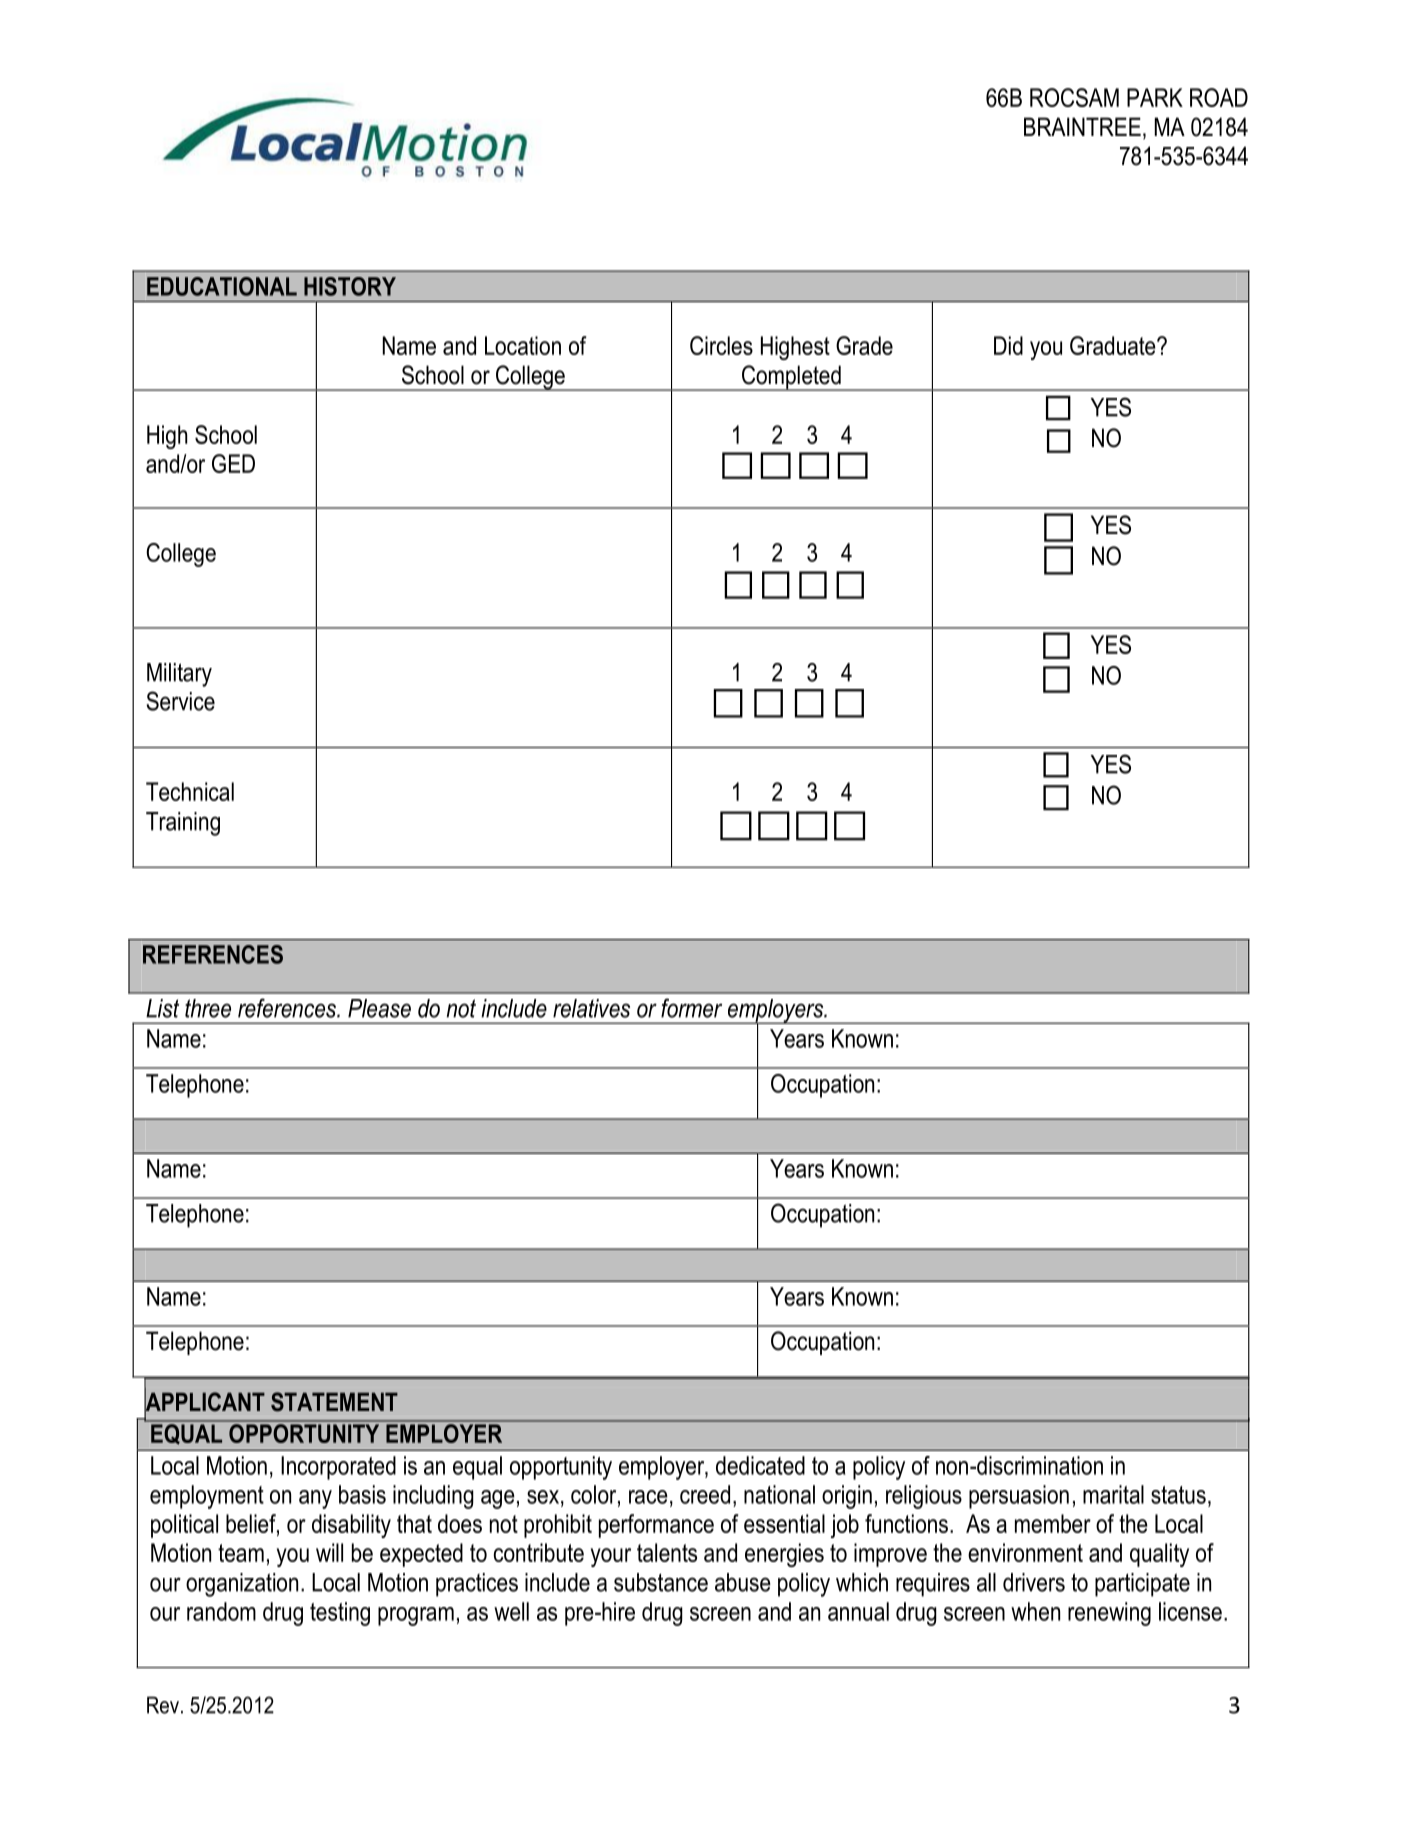 The width and height of the image is (1415, 1831). Describe the element at coordinates (791, 378) in the image. I see `Completed` at that location.
